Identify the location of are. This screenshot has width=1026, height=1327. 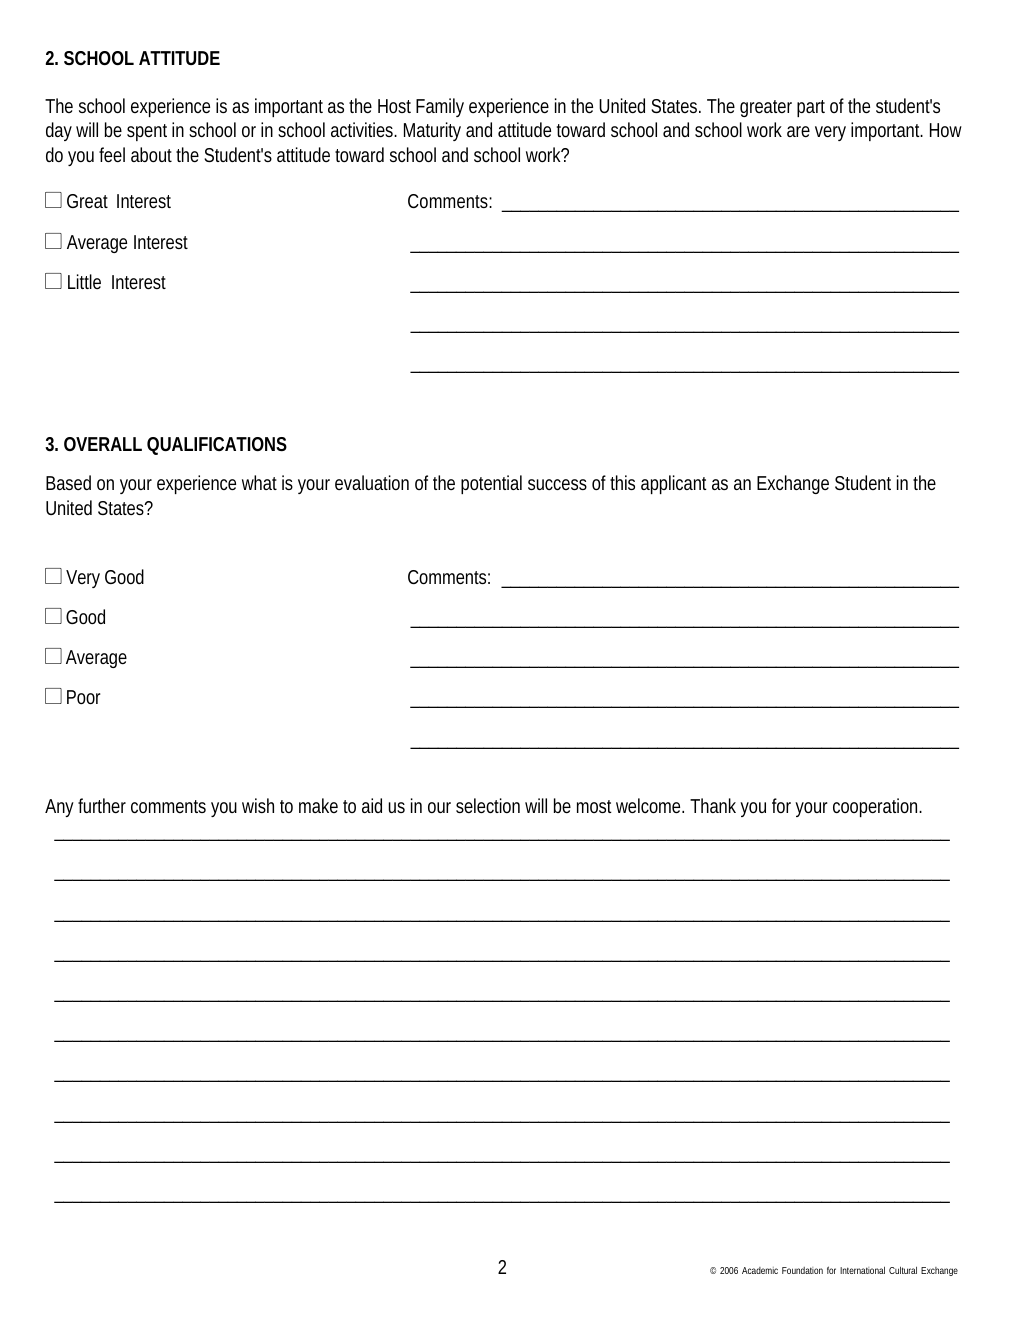
(798, 131).
